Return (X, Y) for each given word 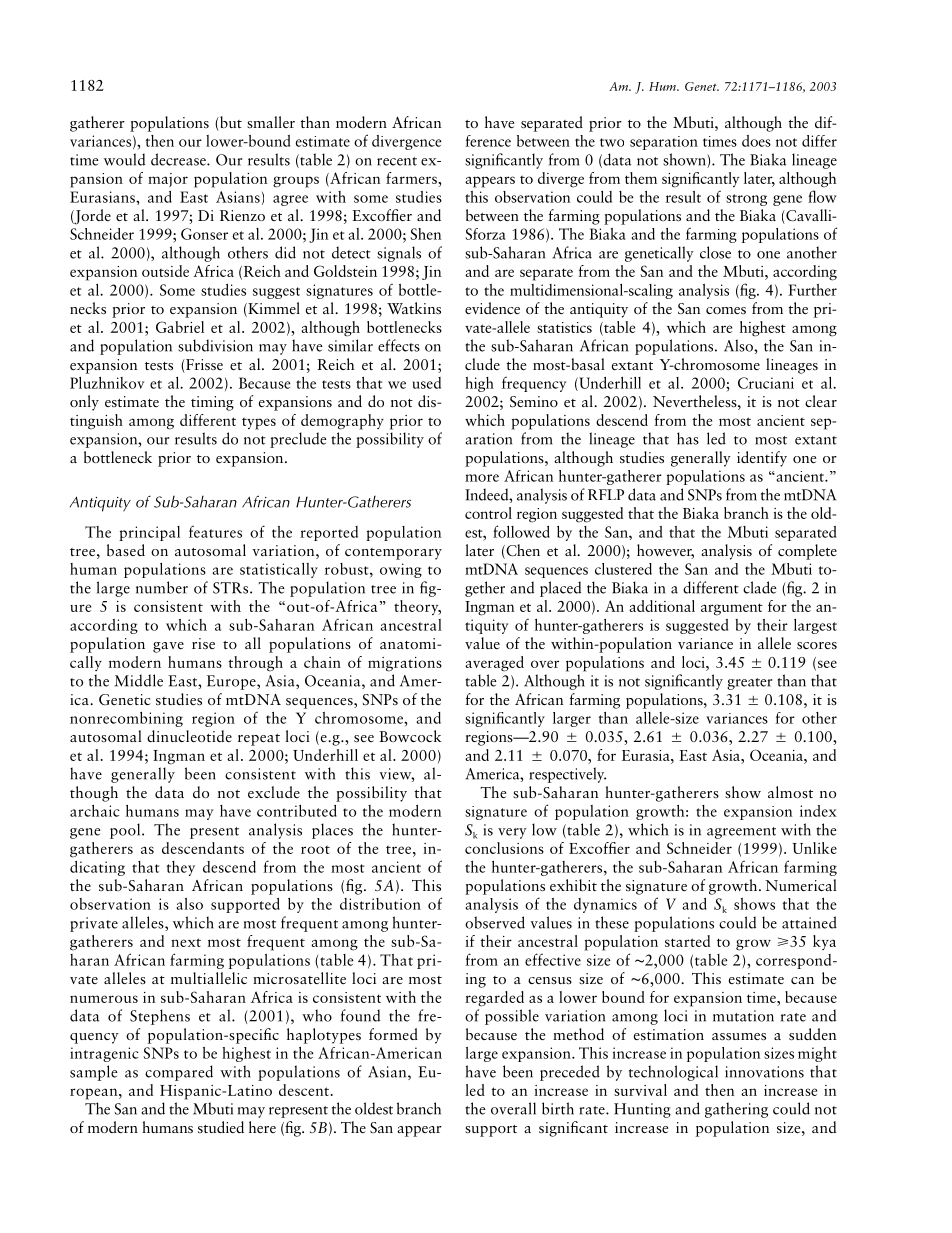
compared (179, 1073)
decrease (179, 159)
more (482, 478)
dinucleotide (189, 736)
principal (149, 533)
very (512, 833)
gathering (736, 1110)
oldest (374, 1108)
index (818, 811)
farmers (412, 178)
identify (762, 459)
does (756, 141)
